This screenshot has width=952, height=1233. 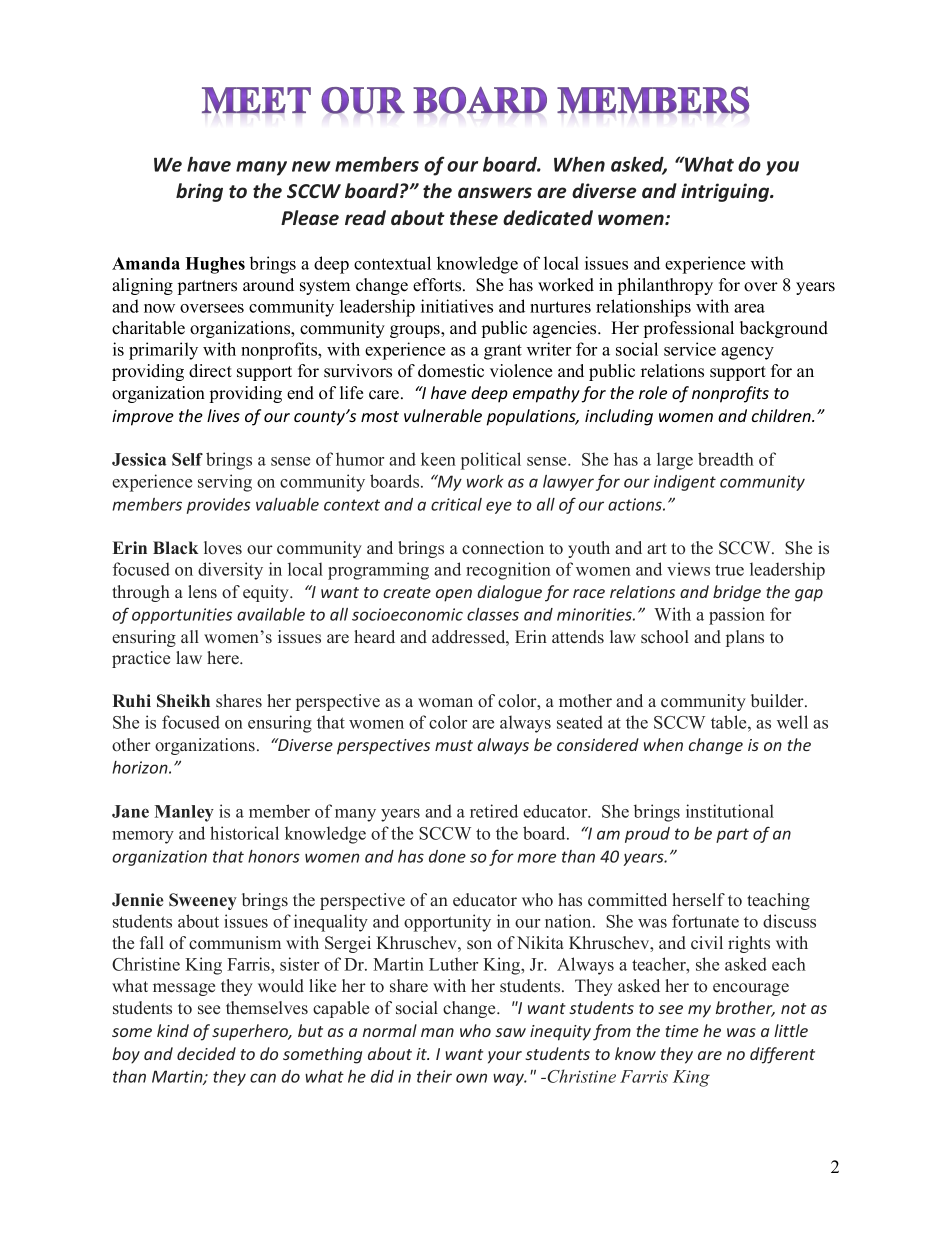 I want to click on opportunities, so click(x=182, y=616).
